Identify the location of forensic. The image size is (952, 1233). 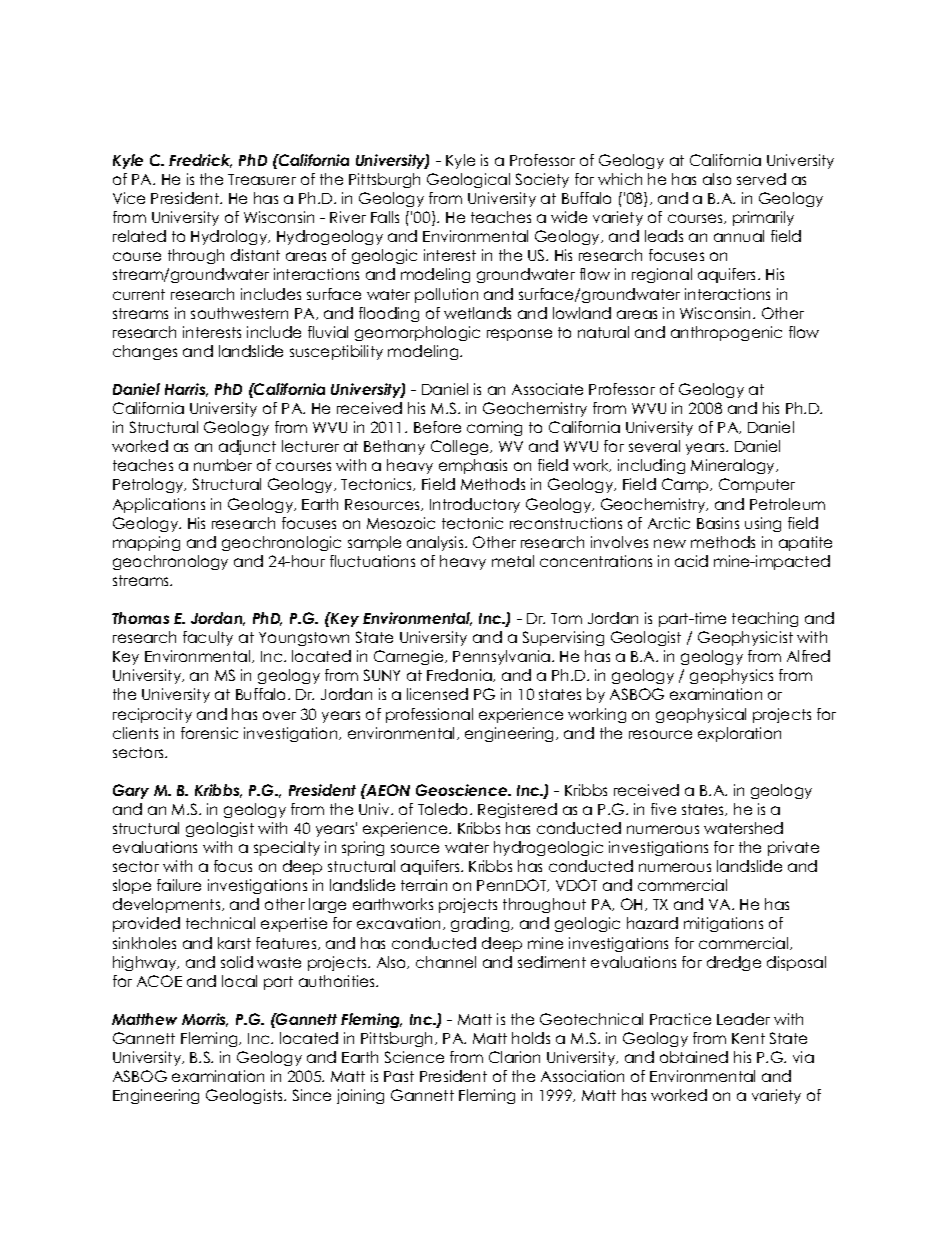
(209, 733).
